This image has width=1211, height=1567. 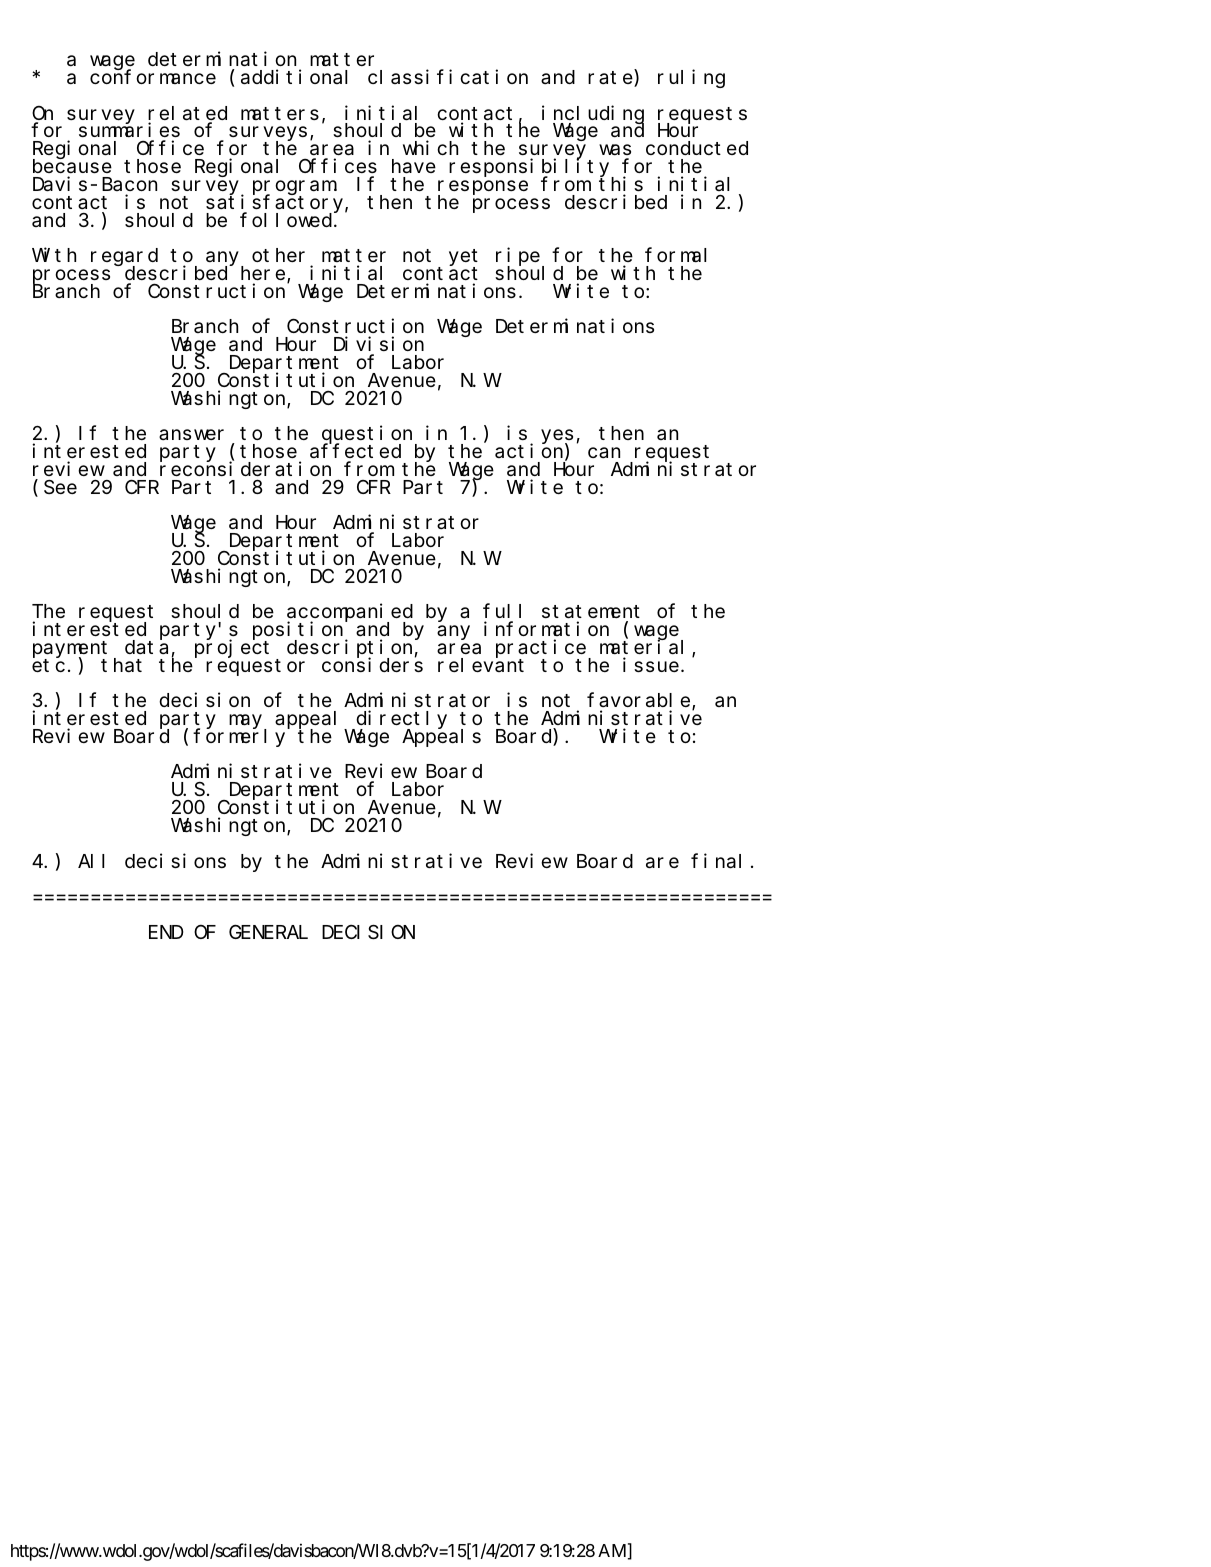 What do you see at coordinates (70, 650) in the image?
I see `payment` at bounding box center [70, 650].
